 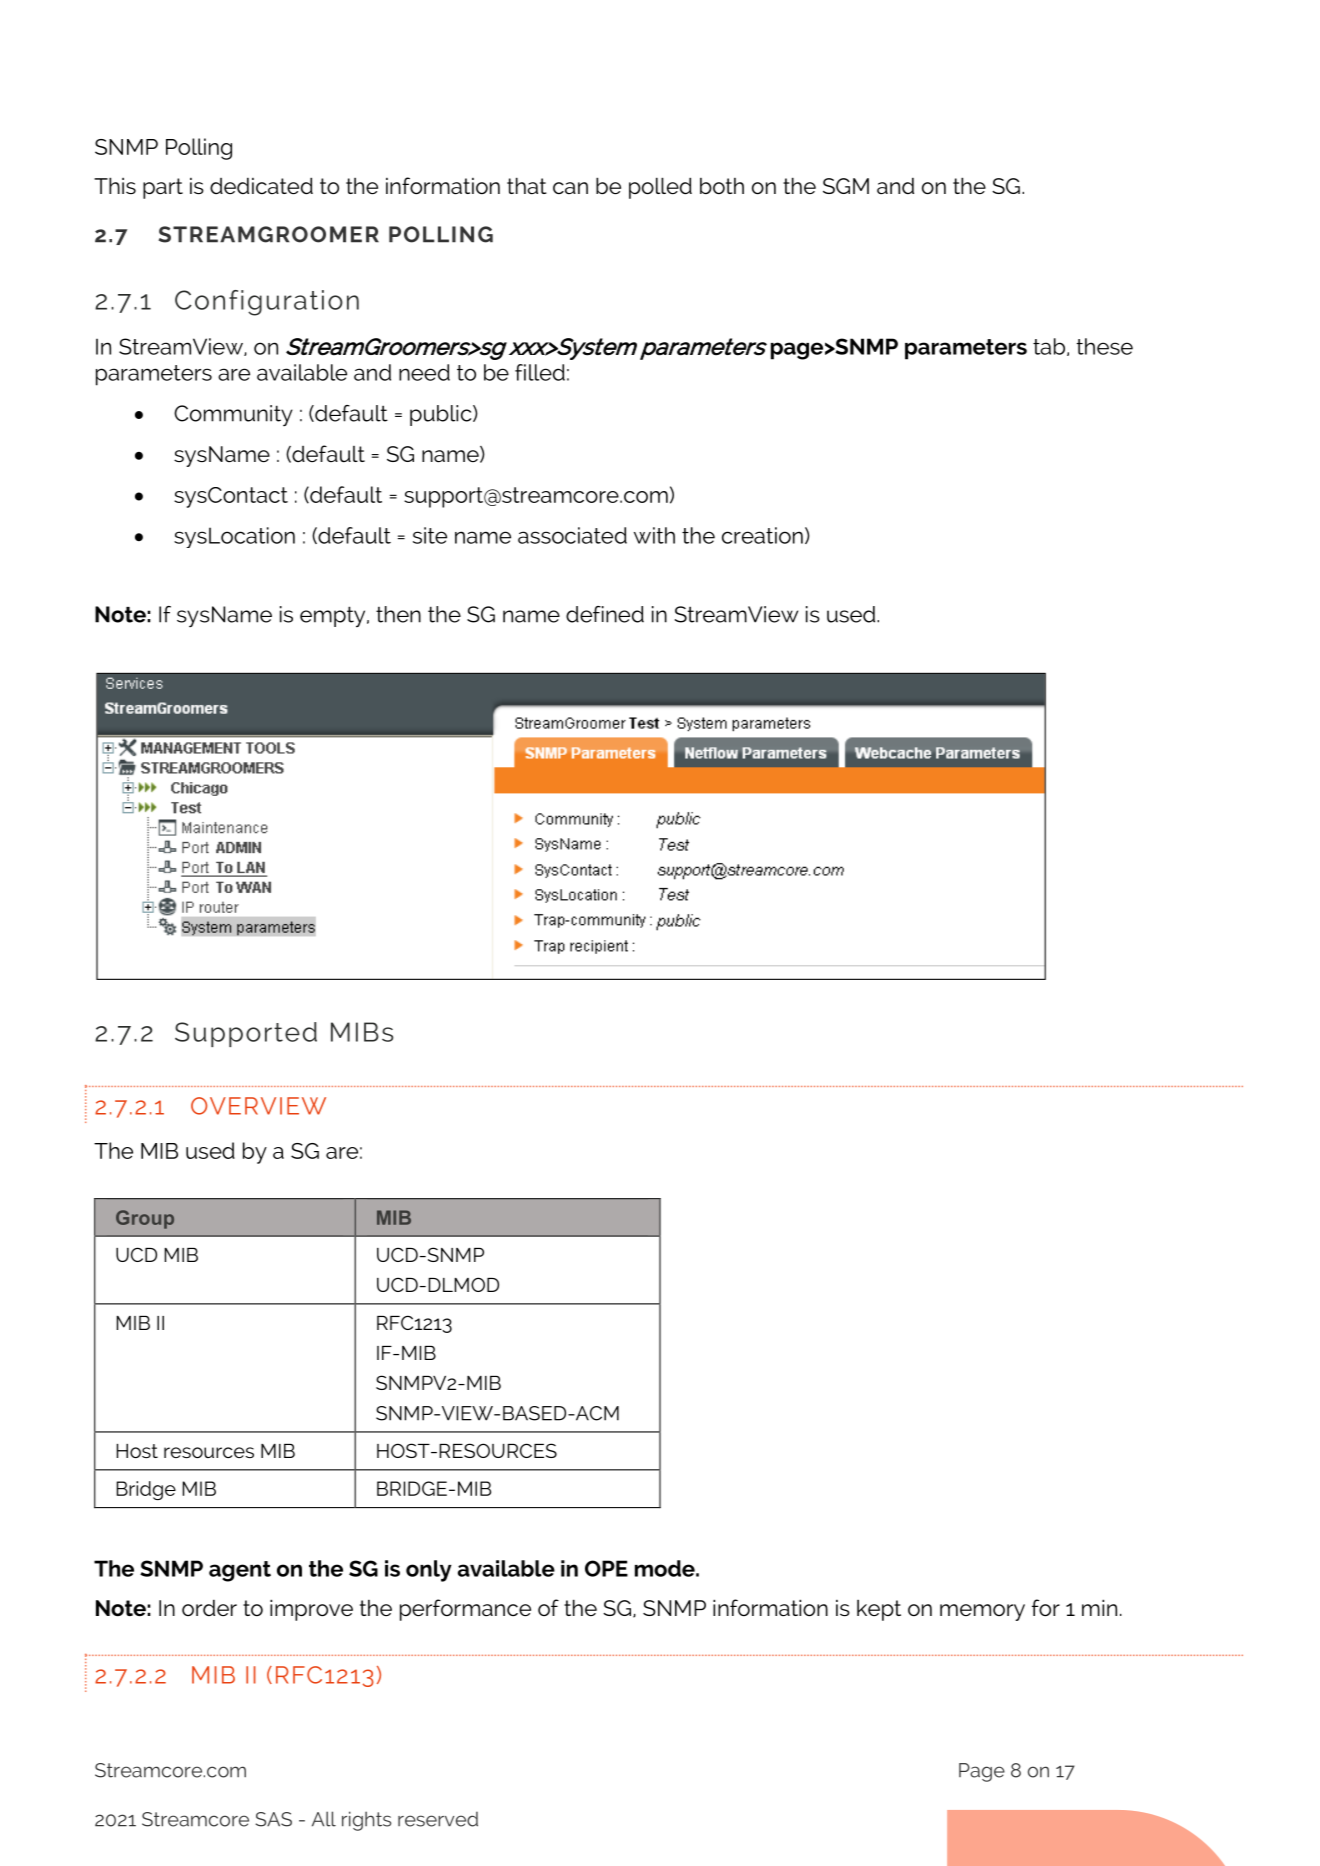 I want to click on can, so click(x=570, y=188).
